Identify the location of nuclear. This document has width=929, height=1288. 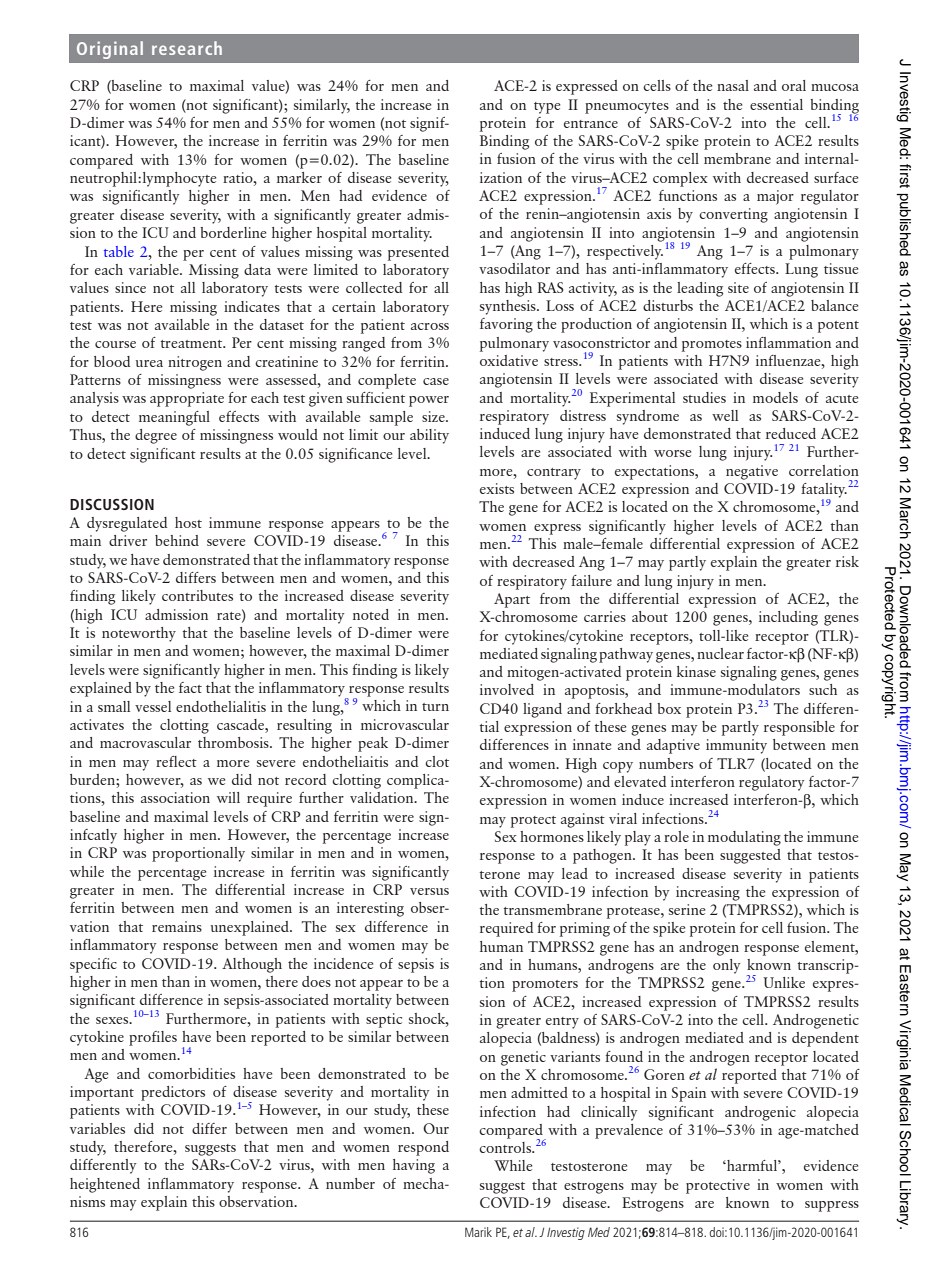
(720, 653).
